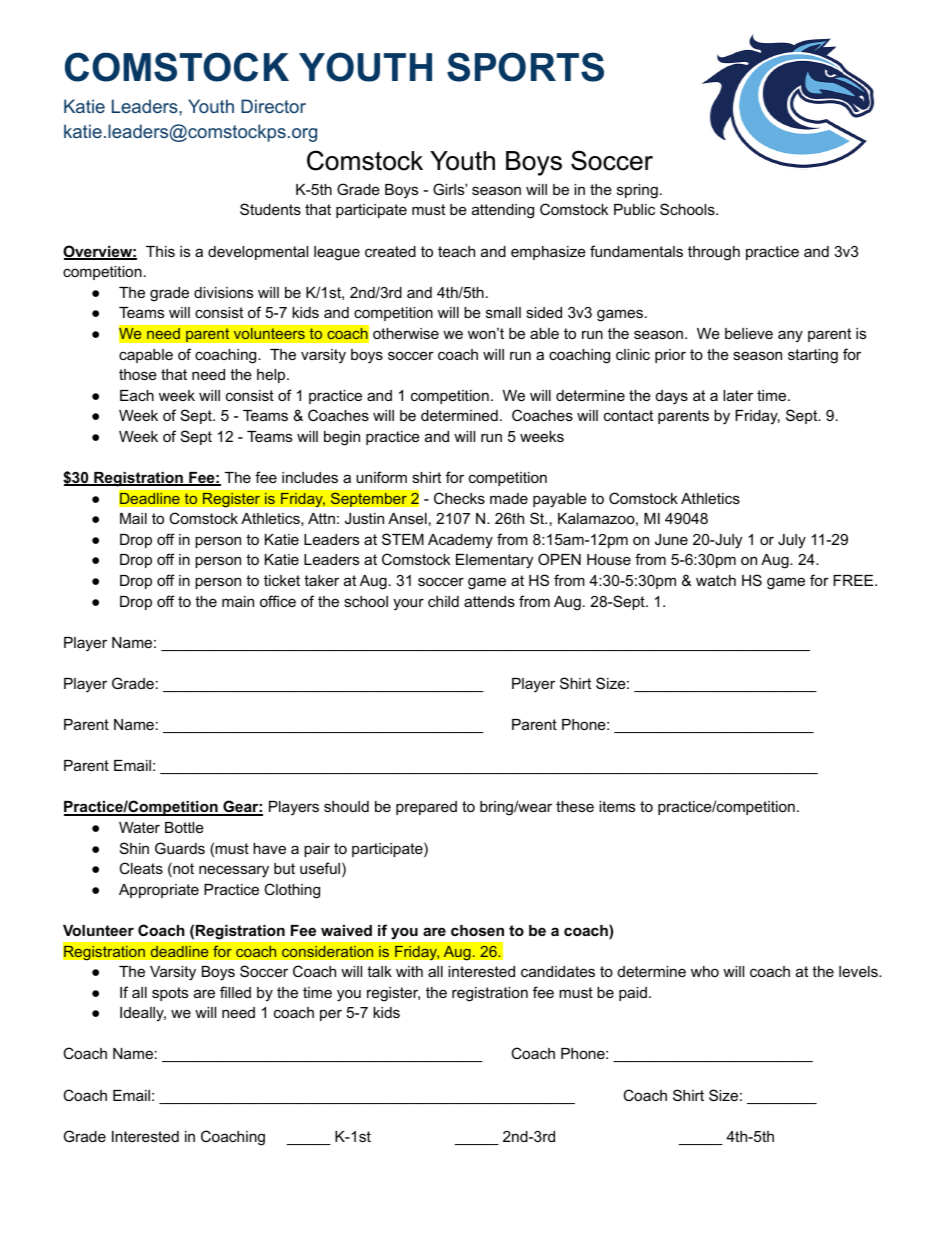 The height and width of the image is (1233, 952). Describe the element at coordinates (282, 580) in the image. I see `ticket` at that location.
